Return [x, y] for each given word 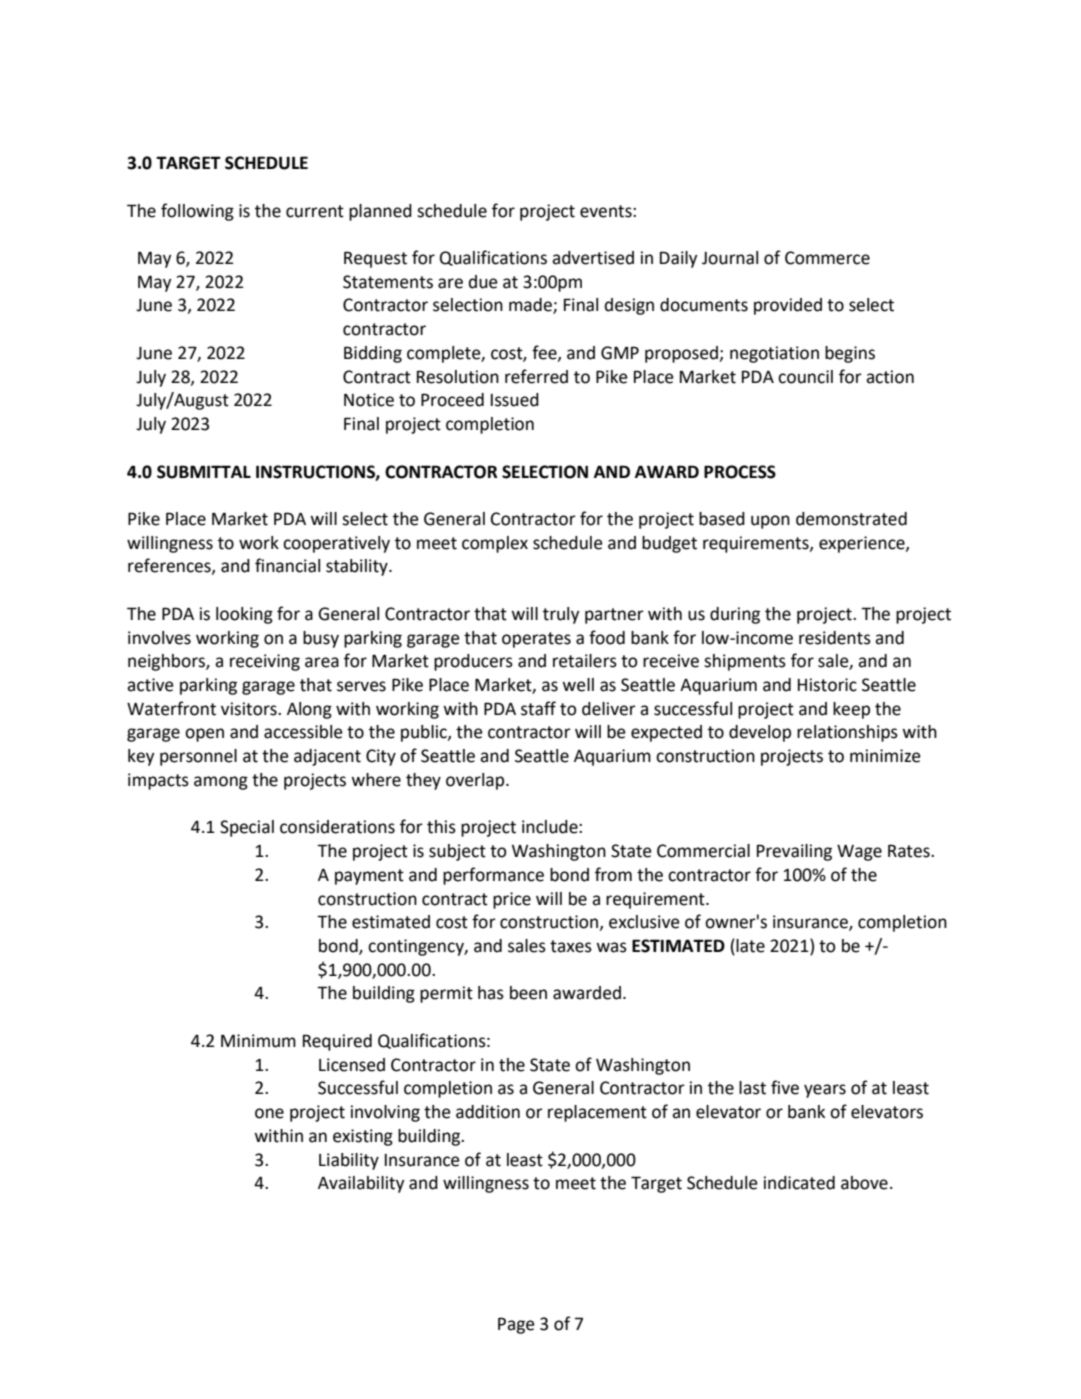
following [197, 212]
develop [760, 733]
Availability [361, 1184]
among [221, 783]
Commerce [827, 258]
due [483, 282]
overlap [476, 781]
